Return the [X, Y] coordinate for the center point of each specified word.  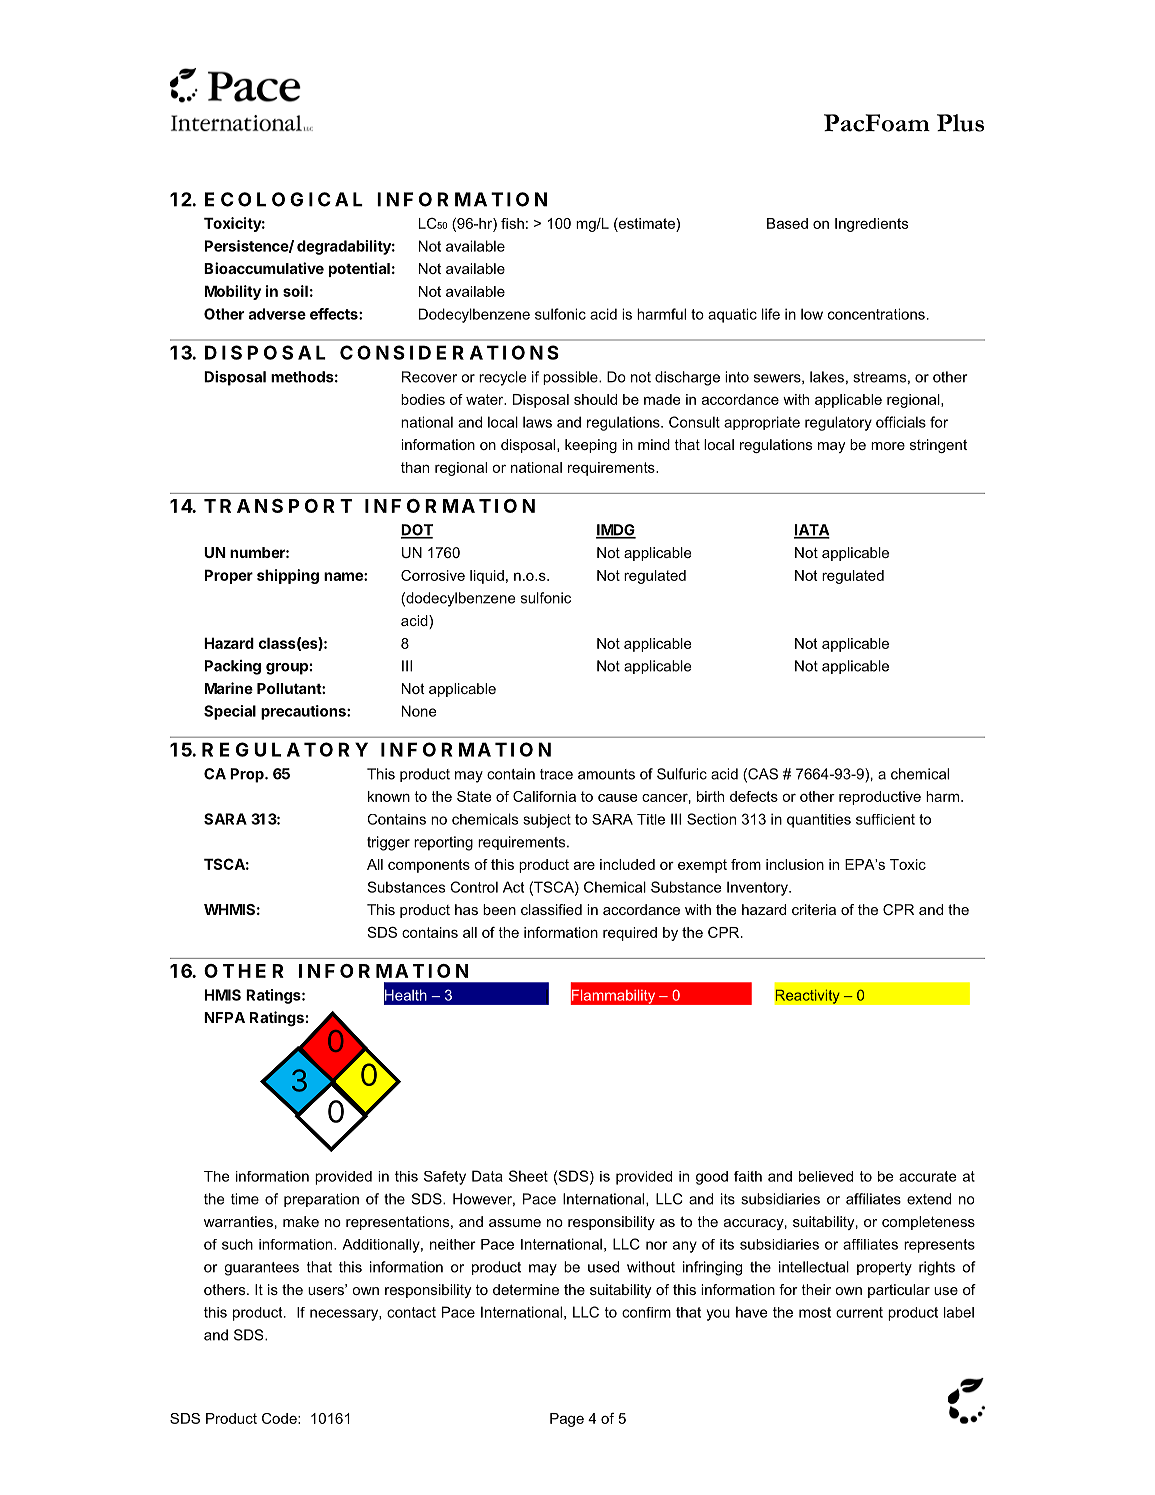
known [389, 796]
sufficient [885, 819]
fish [512, 223]
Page [567, 1420]
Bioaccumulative [264, 268]
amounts [606, 774]
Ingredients [871, 225]
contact [411, 1312]
